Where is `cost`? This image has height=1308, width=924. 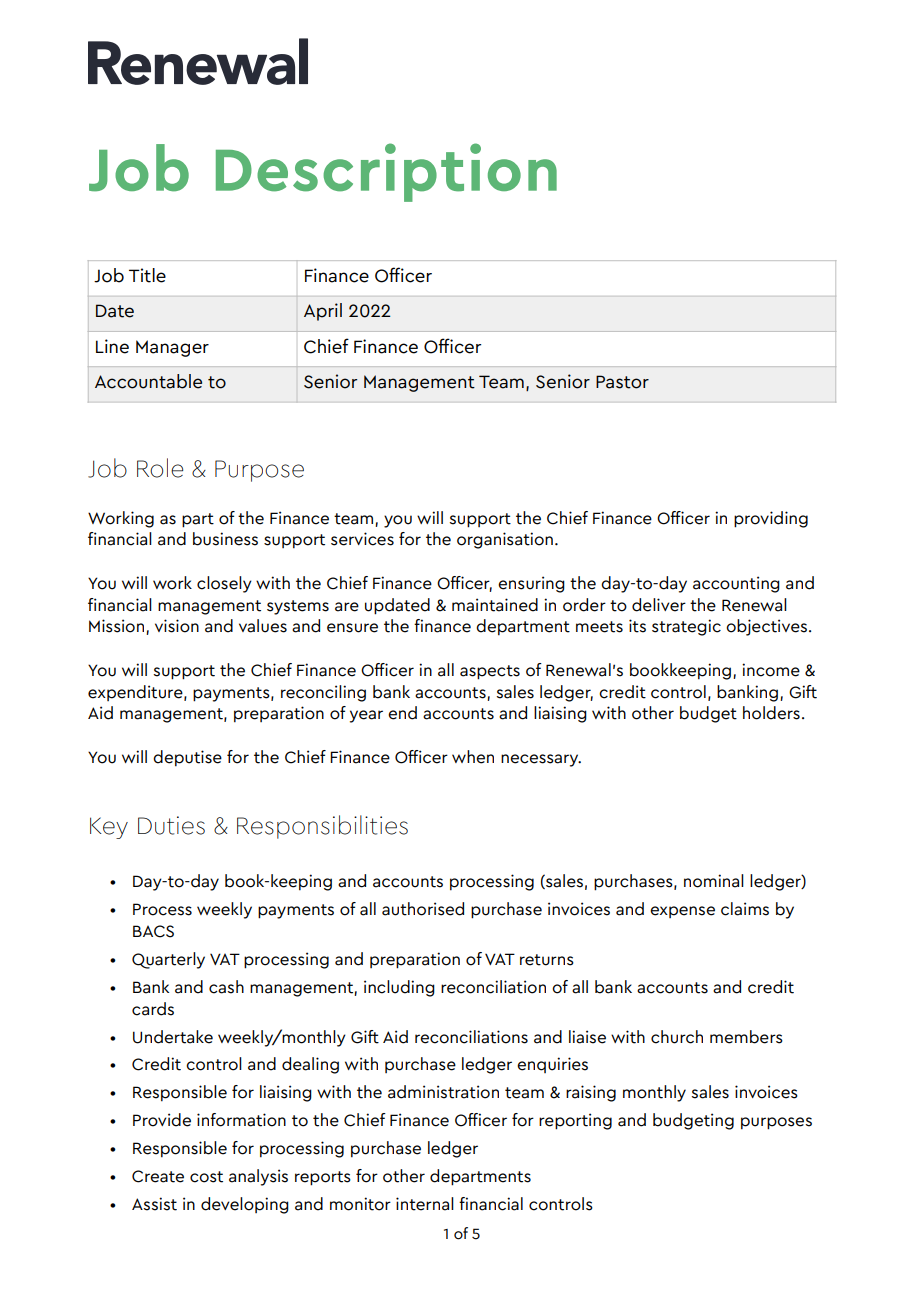 cost is located at coordinates (206, 1177).
